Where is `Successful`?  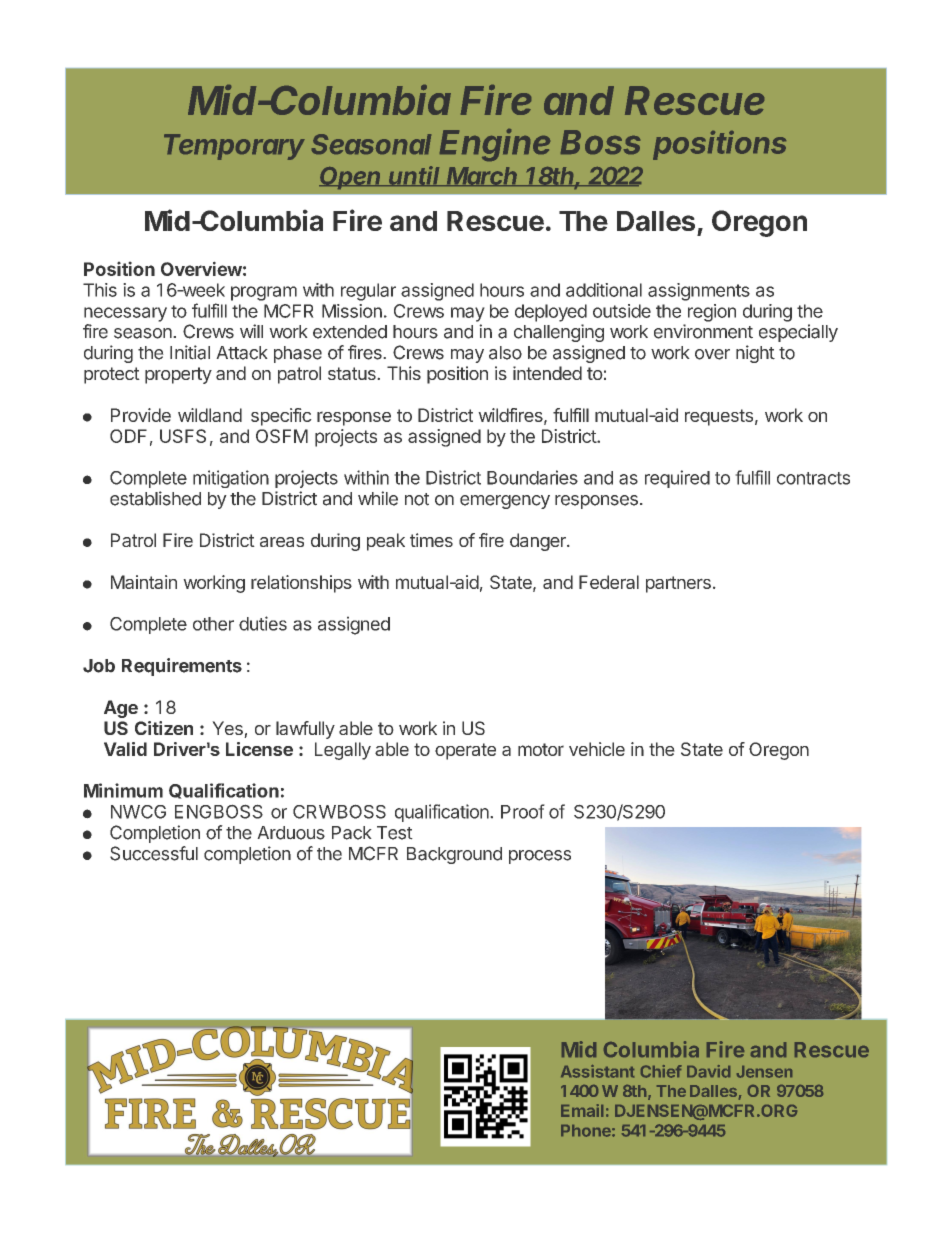
Successful is located at coordinates (154, 853).
